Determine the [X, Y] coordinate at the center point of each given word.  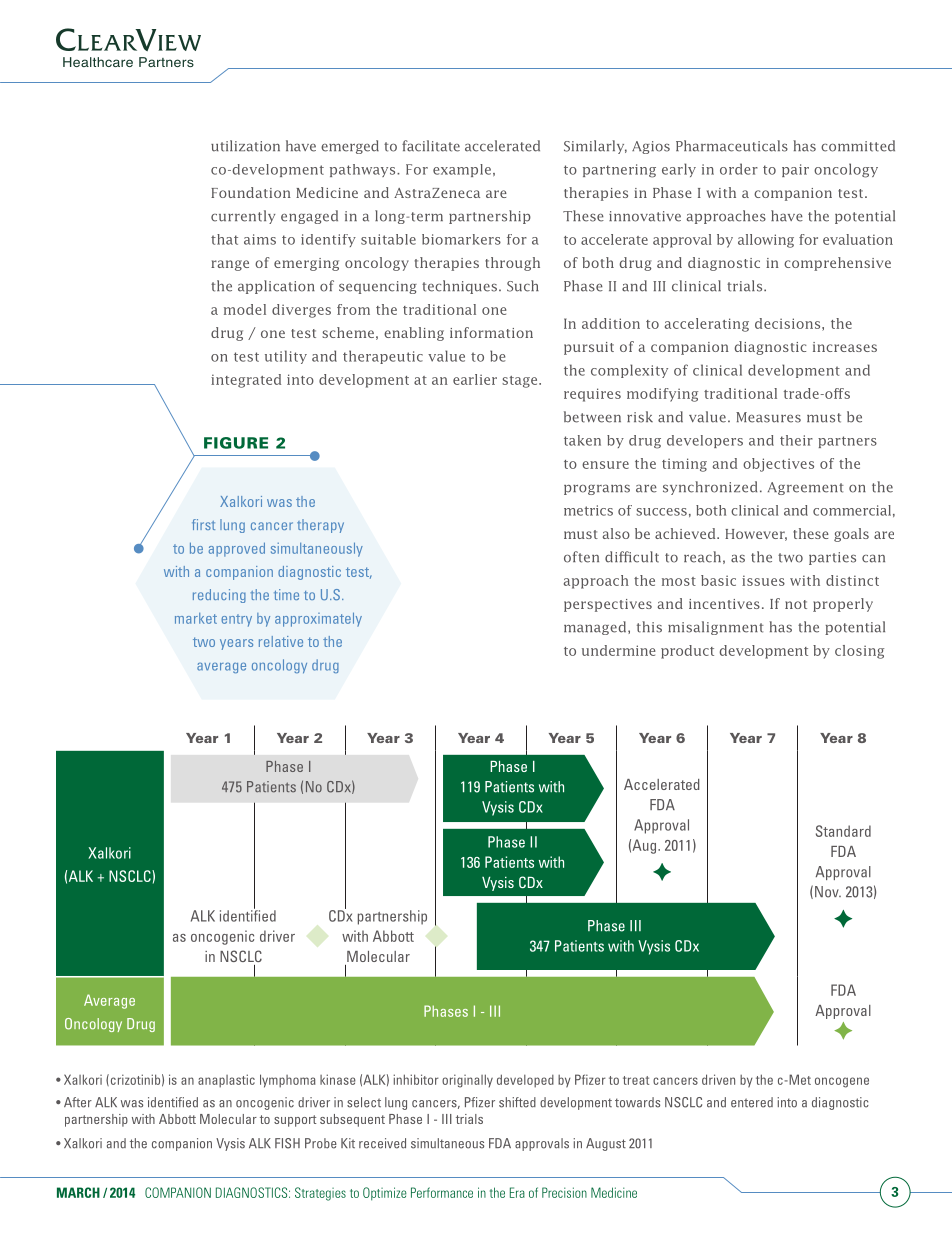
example [462, 170]
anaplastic [226, 1081]
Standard [843, 831]
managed [596, 628]
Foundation [251, 192]
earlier [475, 379]
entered [752, 1102]
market [196, 618]
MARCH [78, 1192]
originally [467, 1081]
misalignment [716, 628]
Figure [236, 443]
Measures [768, 417]
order [739, 169]
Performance [442, 1192]
